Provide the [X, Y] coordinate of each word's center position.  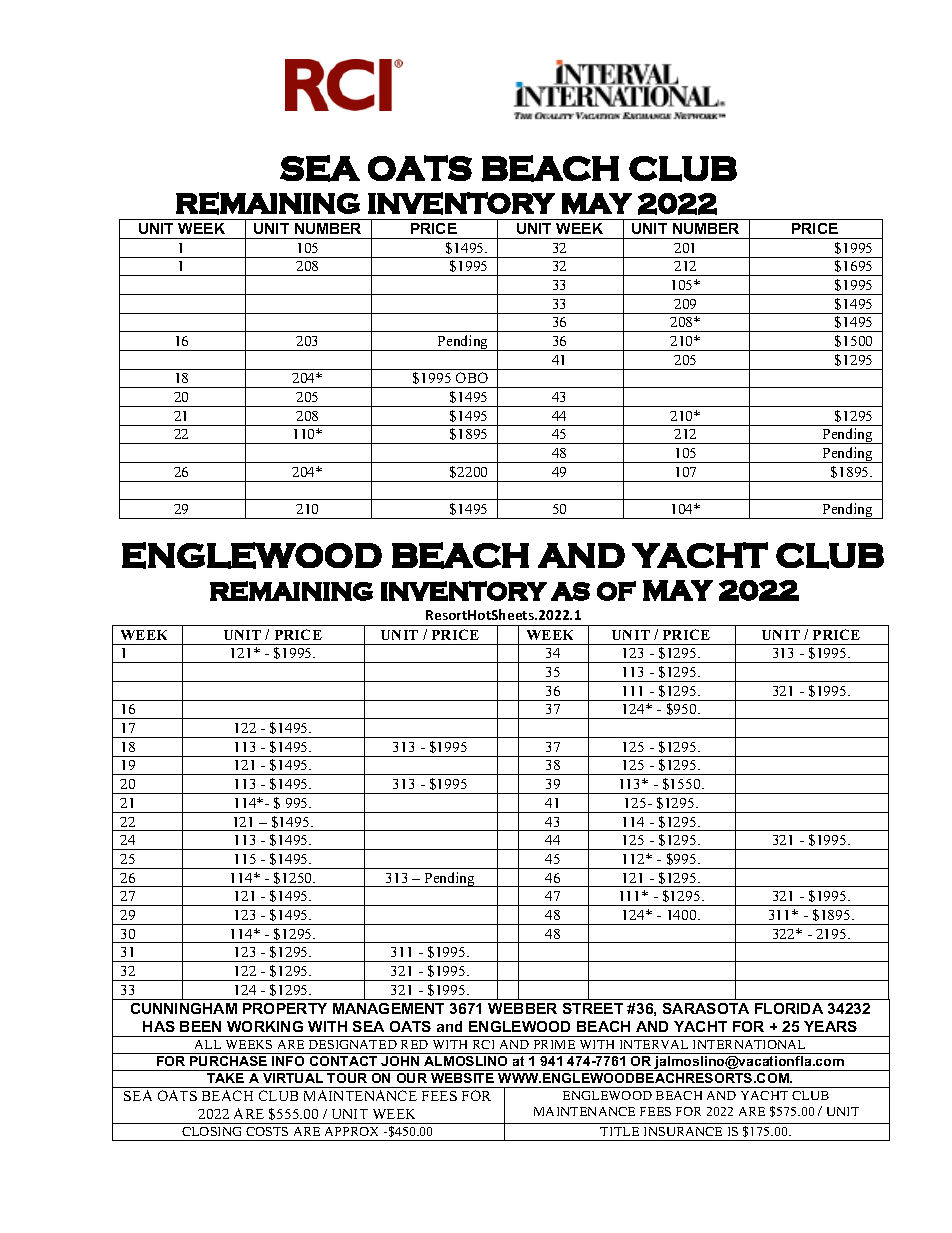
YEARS [830, 1026]
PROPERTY [285, 1008]
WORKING [265, 1026]
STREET [593, 1008]
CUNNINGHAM [184, 1008]
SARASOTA [706, 1008]
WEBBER [522, 1008]
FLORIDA [789, 1008]
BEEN [200, 1026]
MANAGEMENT [388, 1008]
